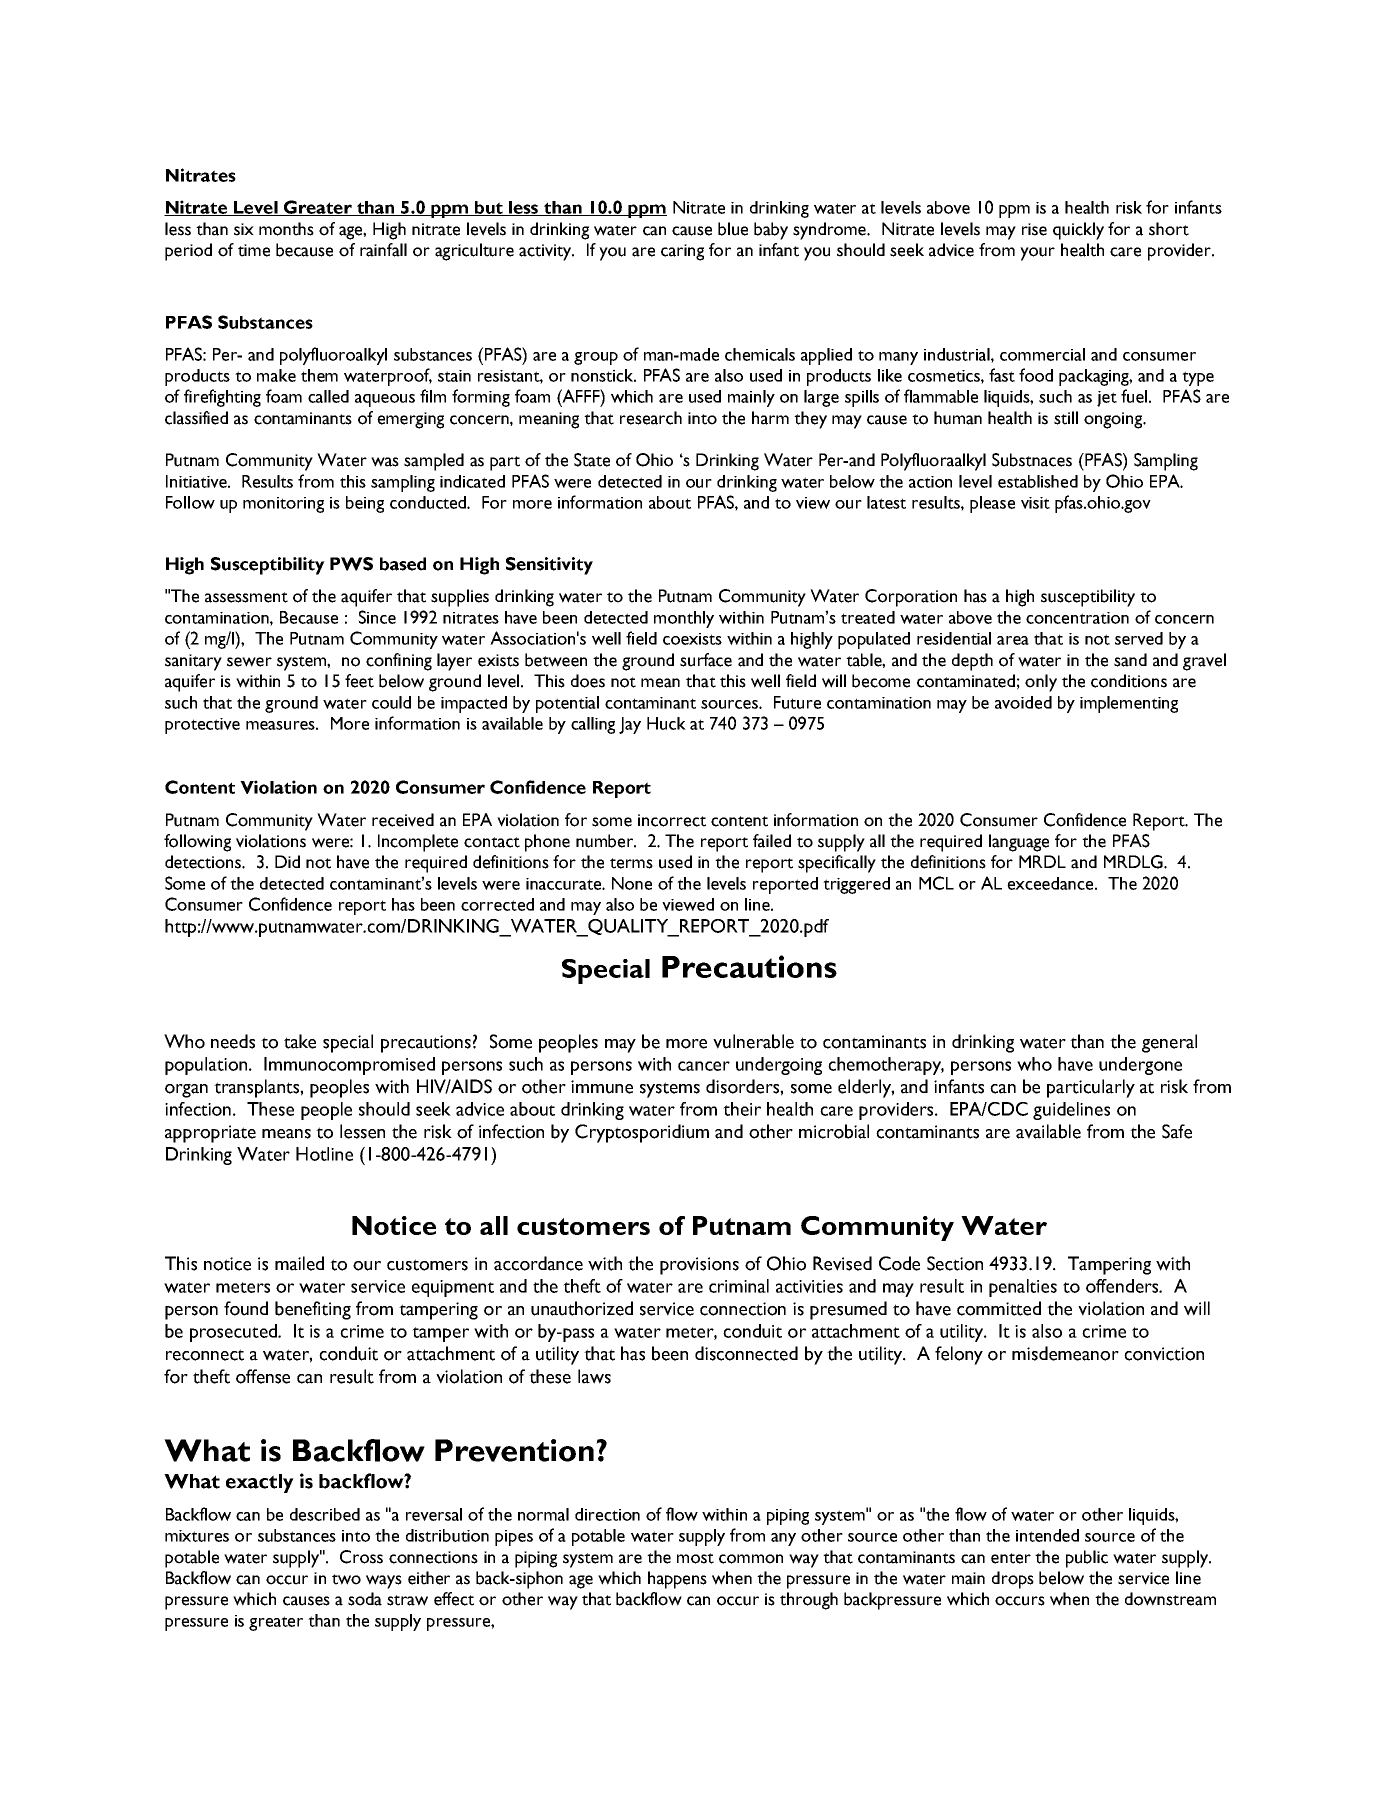 Image resolution: width=1398 pixels, height=1809 pixels. I want to click on provisions, so click(699, 1266).
